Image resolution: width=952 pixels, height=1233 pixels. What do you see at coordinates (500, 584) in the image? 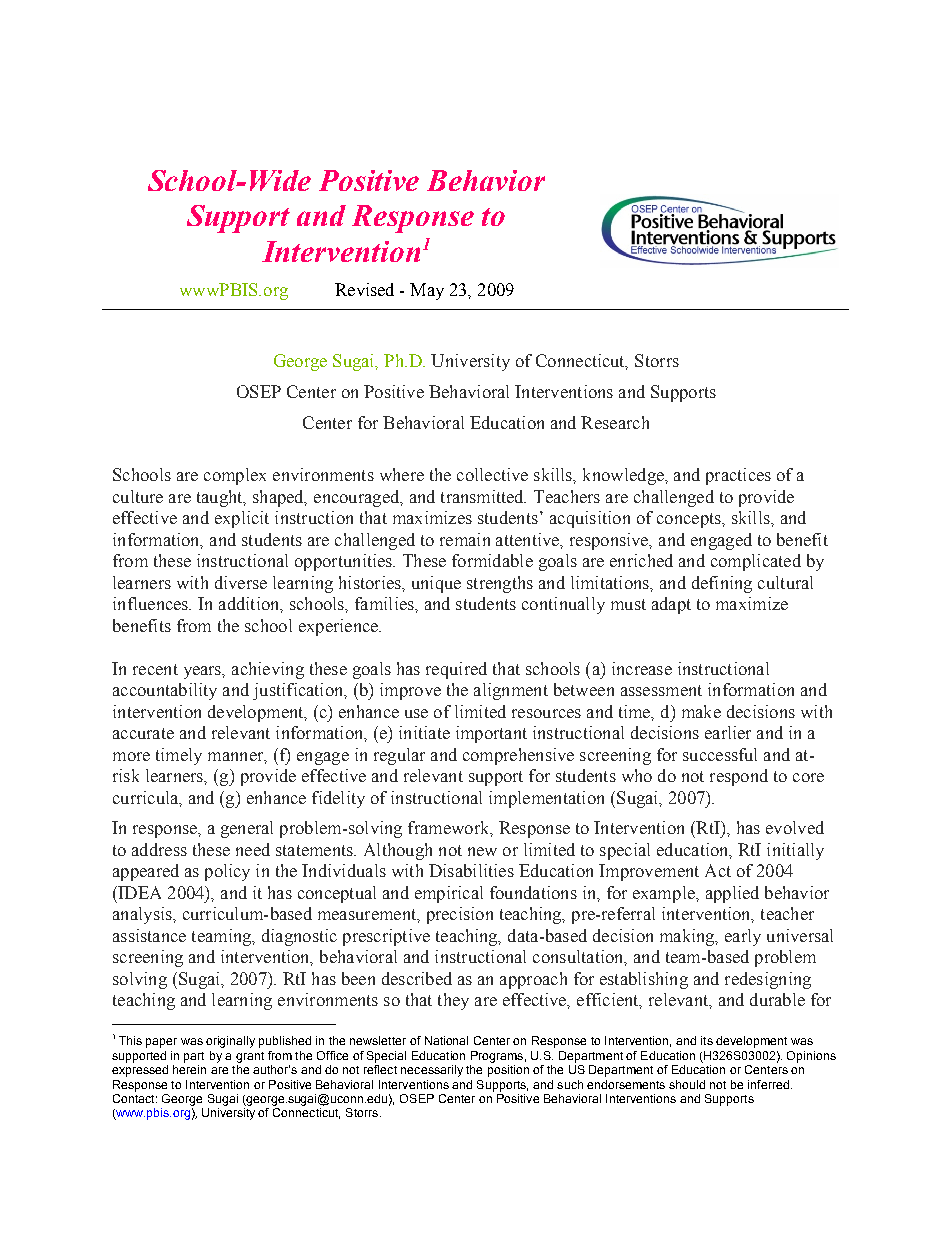
I see `strengths` at bounding box center [500, 584].
